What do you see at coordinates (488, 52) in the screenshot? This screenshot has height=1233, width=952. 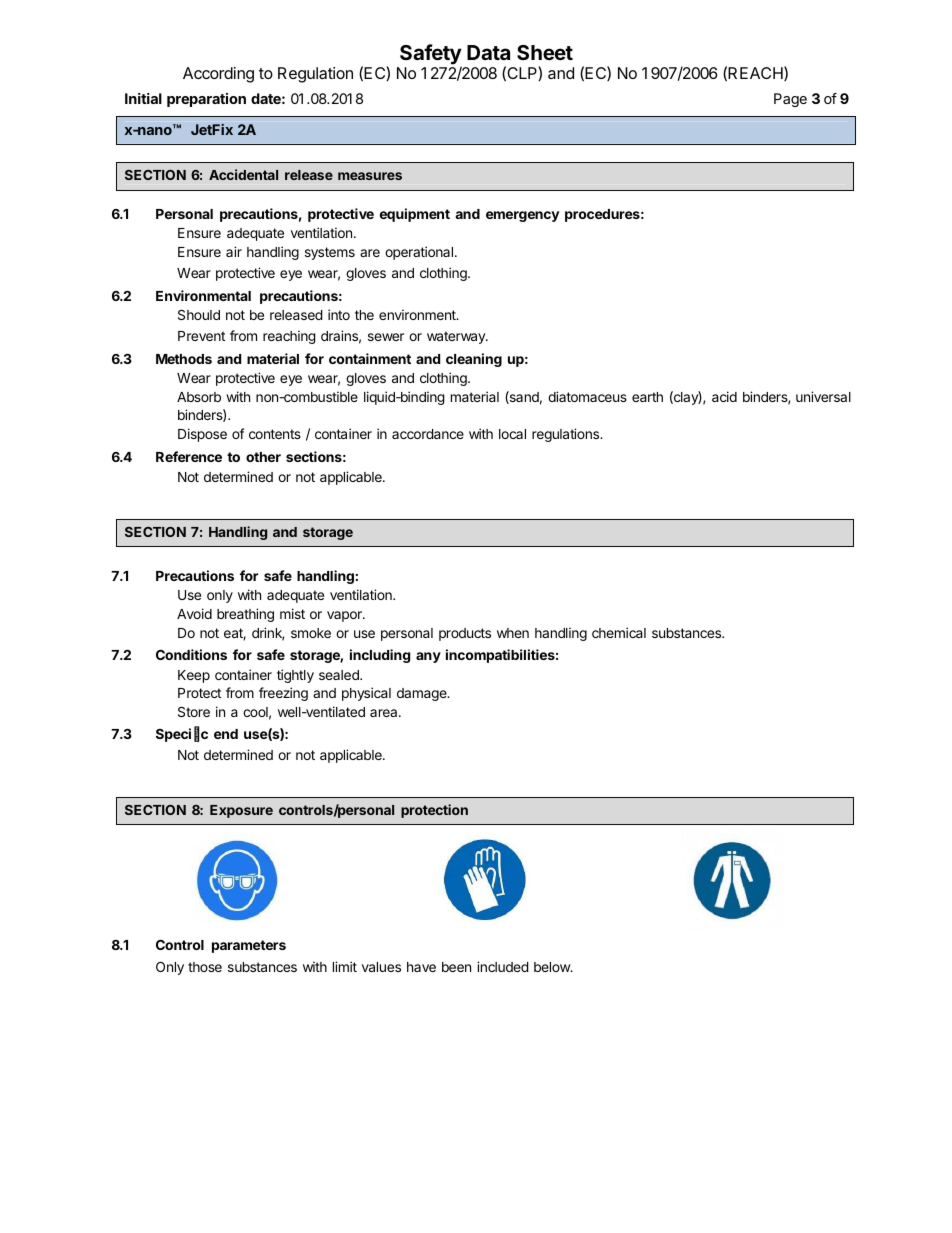 I see `Data` at bounding box center [488, 52].
